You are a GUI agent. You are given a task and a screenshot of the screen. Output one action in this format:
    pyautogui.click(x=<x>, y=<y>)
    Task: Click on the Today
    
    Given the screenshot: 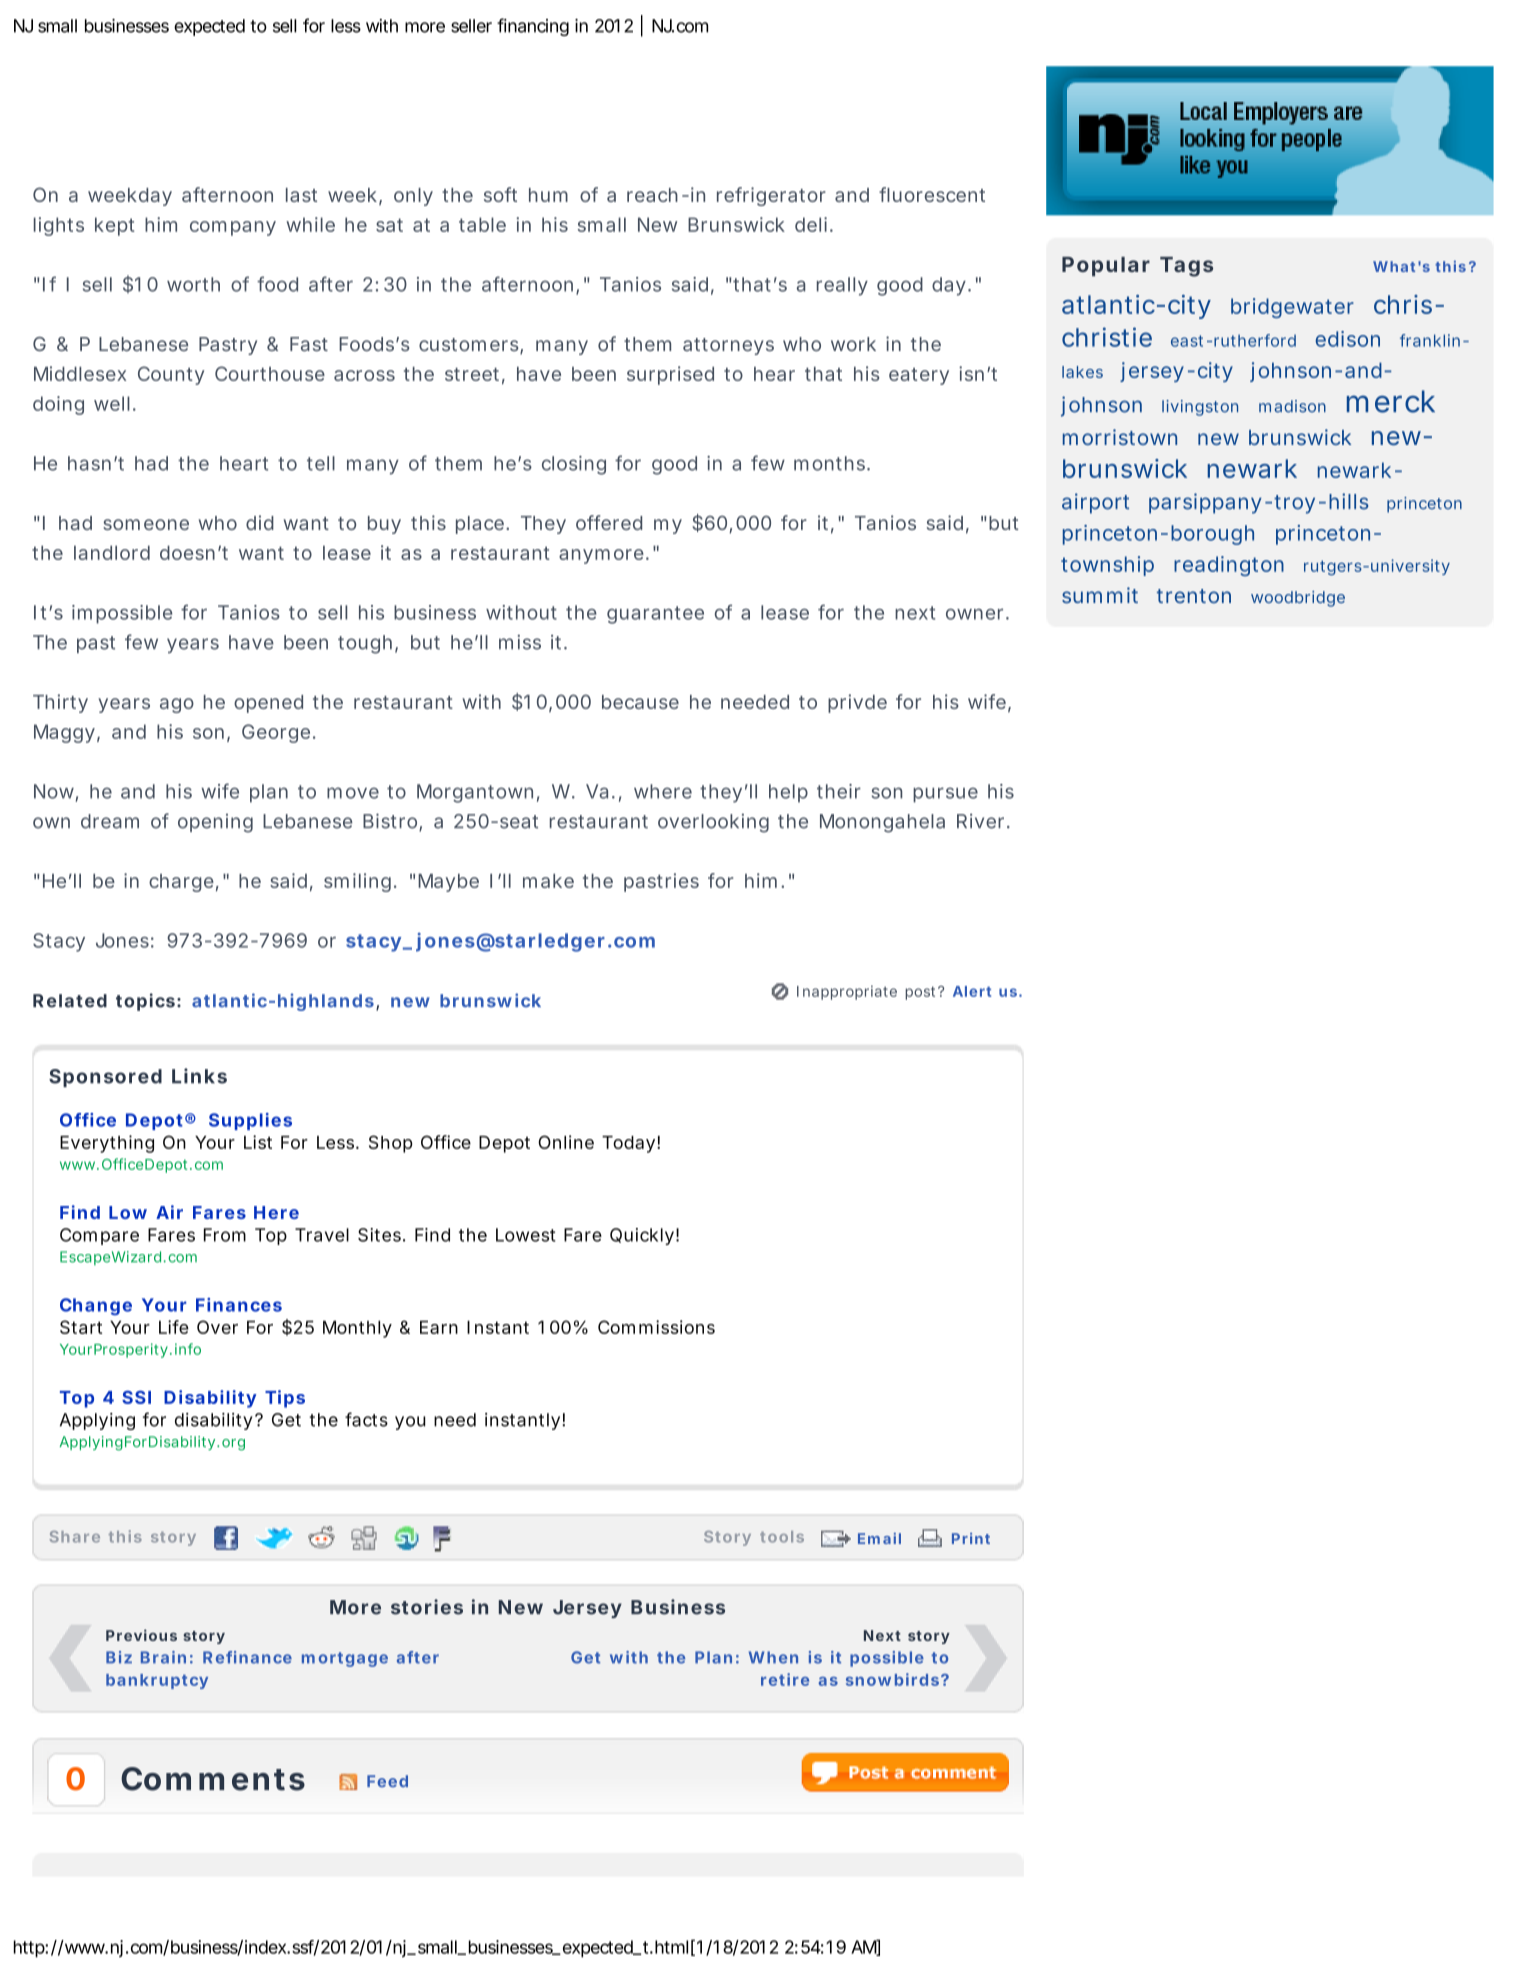 What is the action you would take?
    pyautogui.click(x=628, y=1144)
